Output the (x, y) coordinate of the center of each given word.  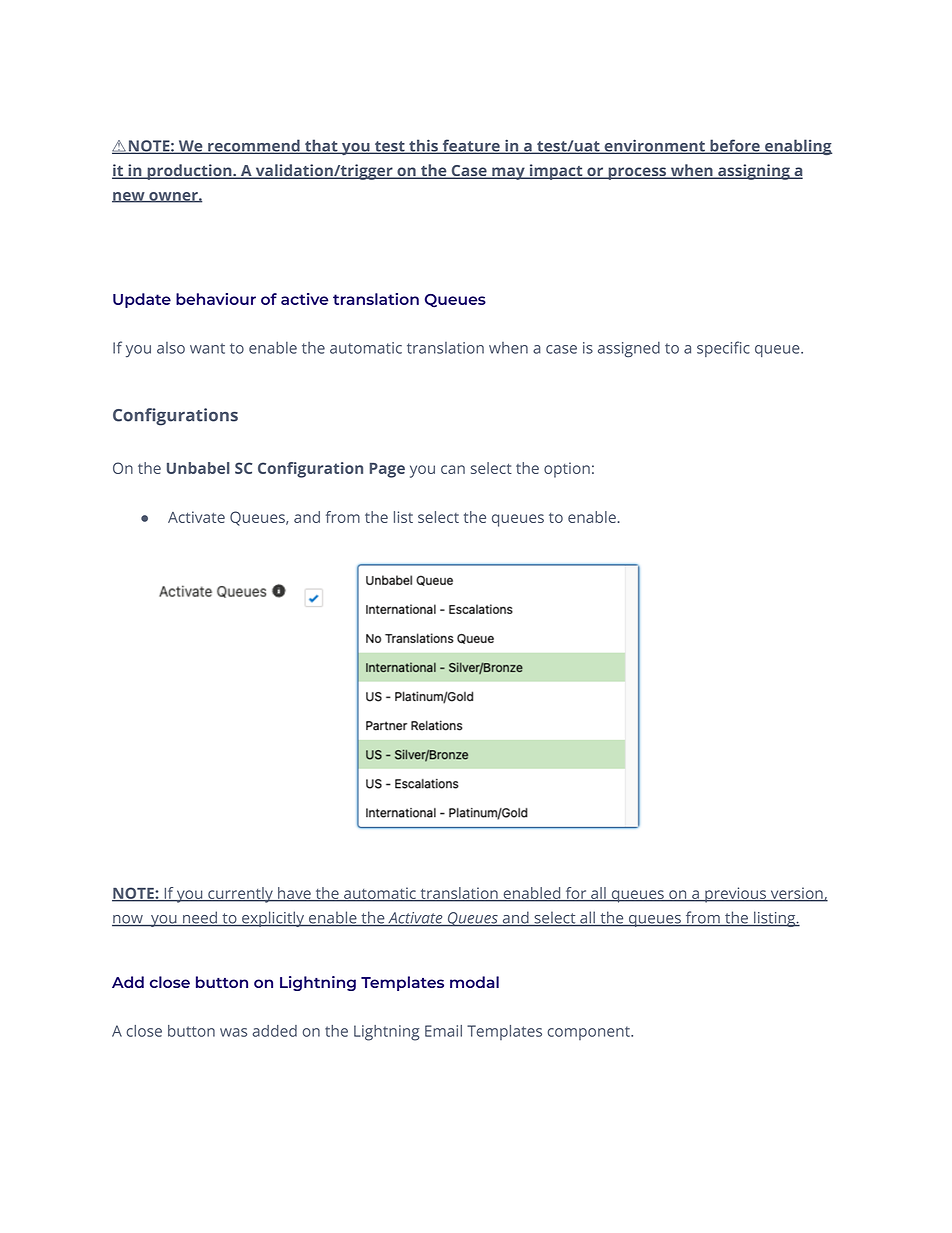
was (233, 1032)
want (207, 348)
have (294, 894)
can (453, 469)
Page (387, 470)
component (589, 1033)
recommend (254, 146)
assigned (629, 349)
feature (471, 146)
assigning (754, 172)
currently (240, 895)
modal (474, 982)
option (567, 470)
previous (735, 895)
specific (723, 349)
